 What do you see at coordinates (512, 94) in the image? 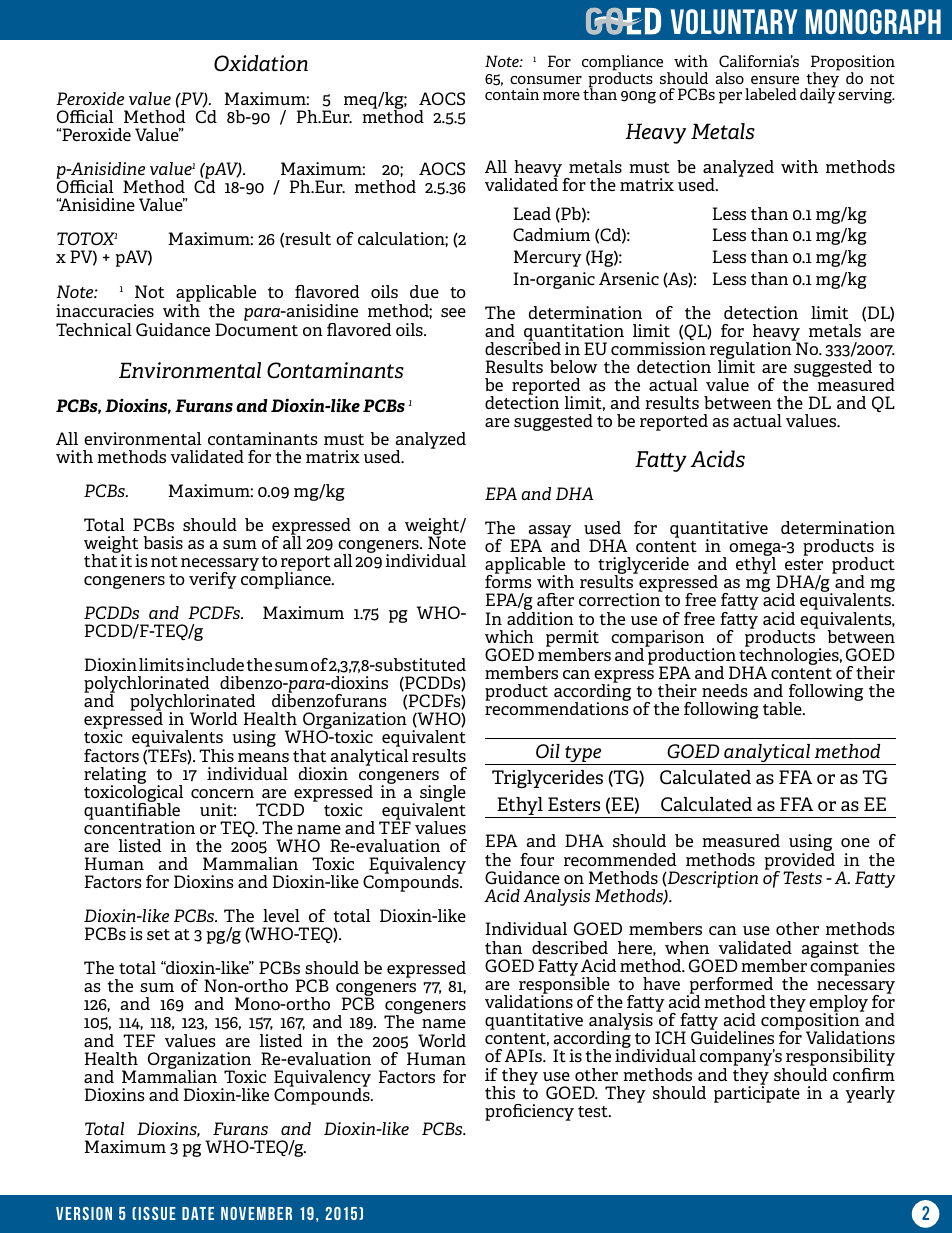
I see `contain` at bounding box center [512, 94].
